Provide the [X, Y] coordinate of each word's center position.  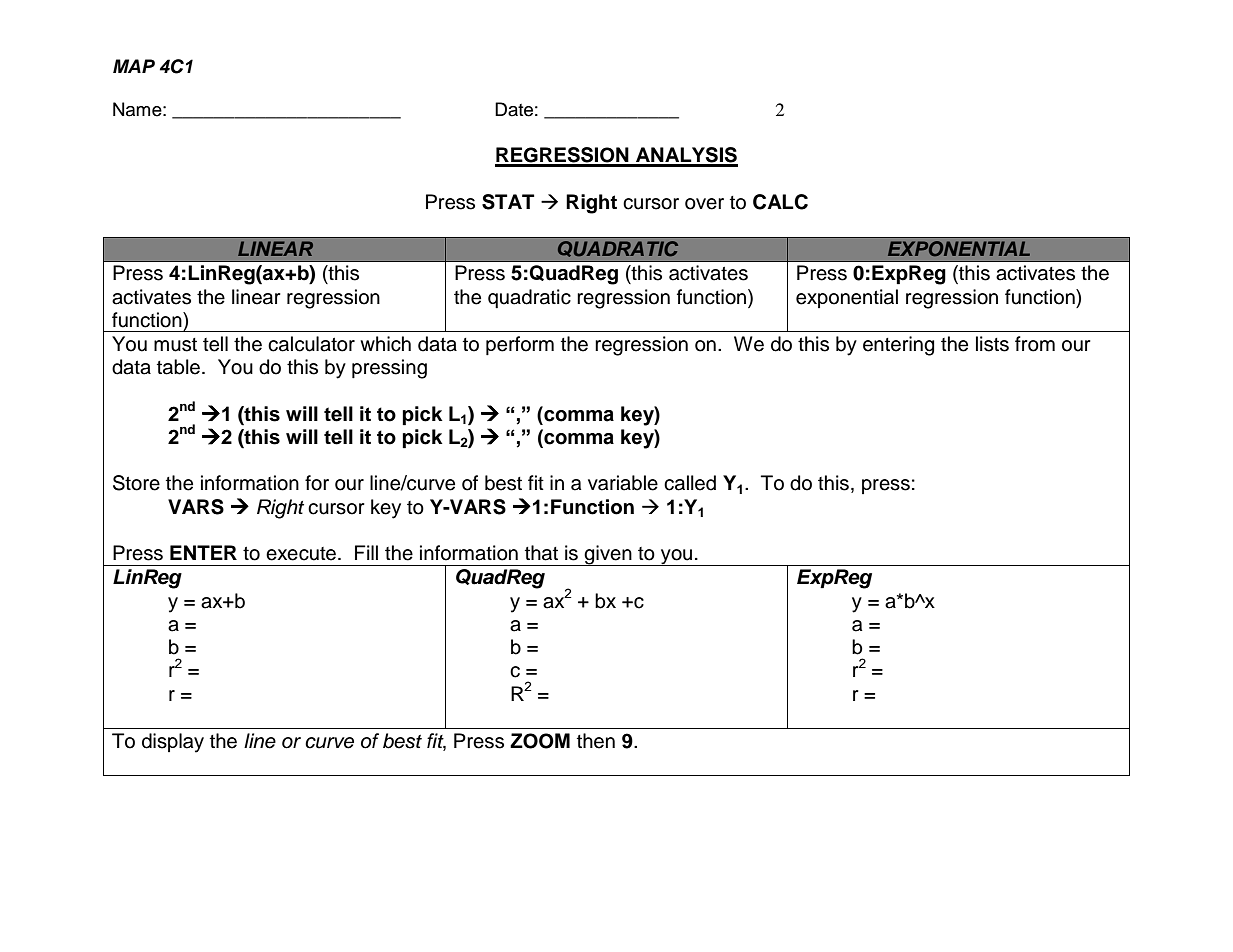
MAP [134, 66]
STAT [508, 202]
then [596, 741]
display [173, 743]
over [704, 204]
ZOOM [540, 741]
